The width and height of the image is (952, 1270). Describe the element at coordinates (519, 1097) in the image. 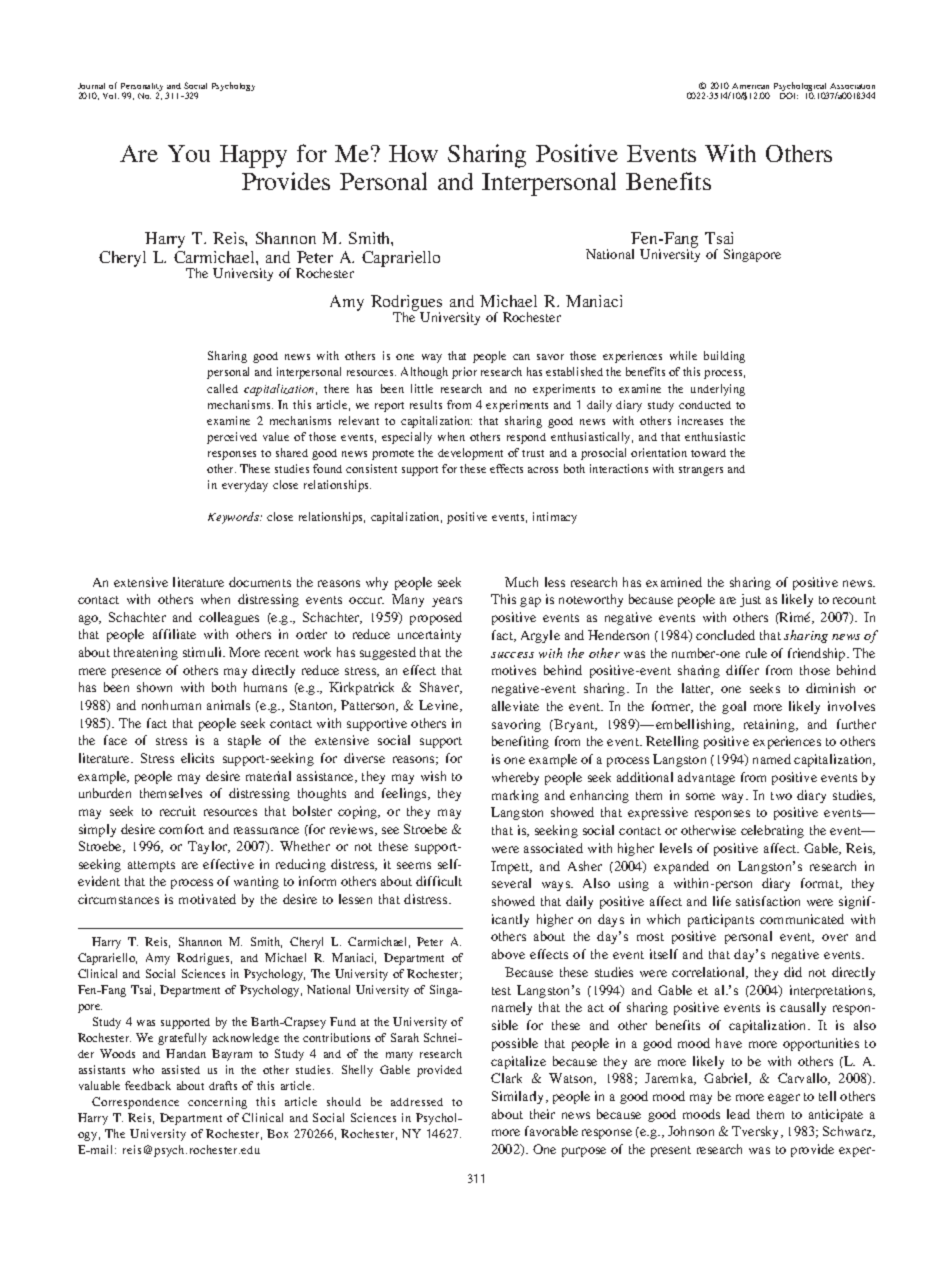

I see `Similarly` at that location.
